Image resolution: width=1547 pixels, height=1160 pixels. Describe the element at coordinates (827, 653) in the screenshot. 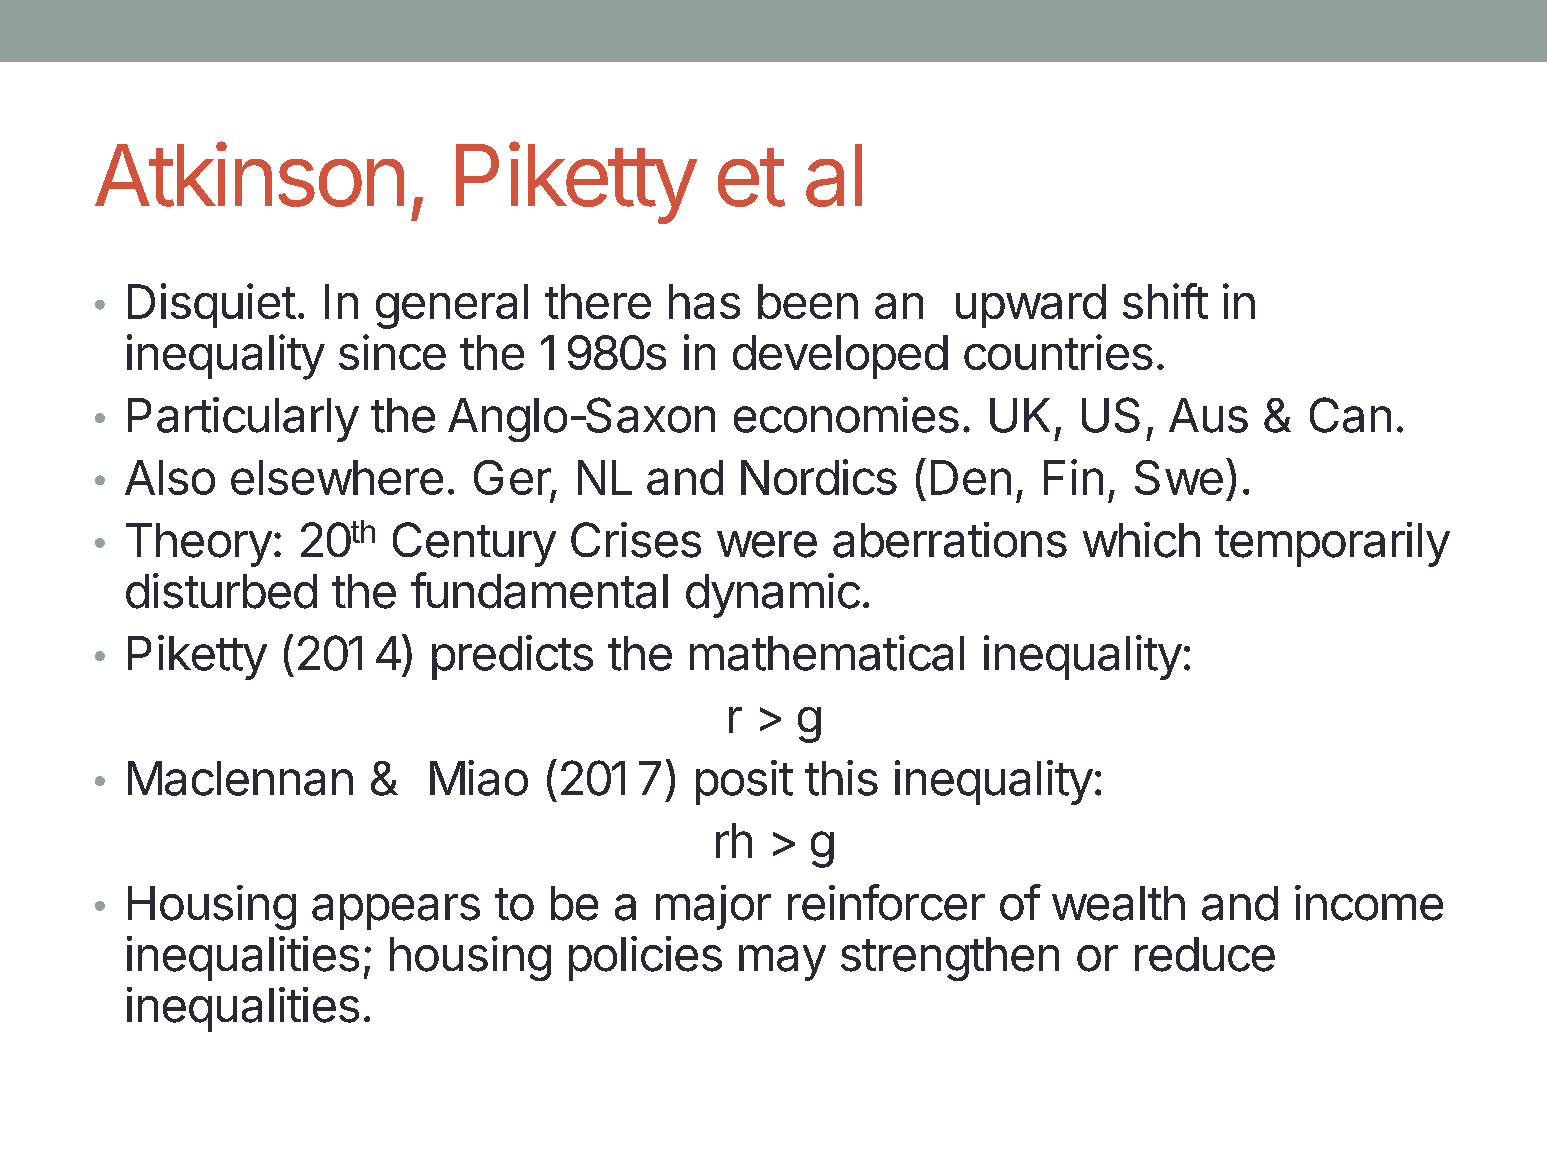

I see `mathematical` at that location.
